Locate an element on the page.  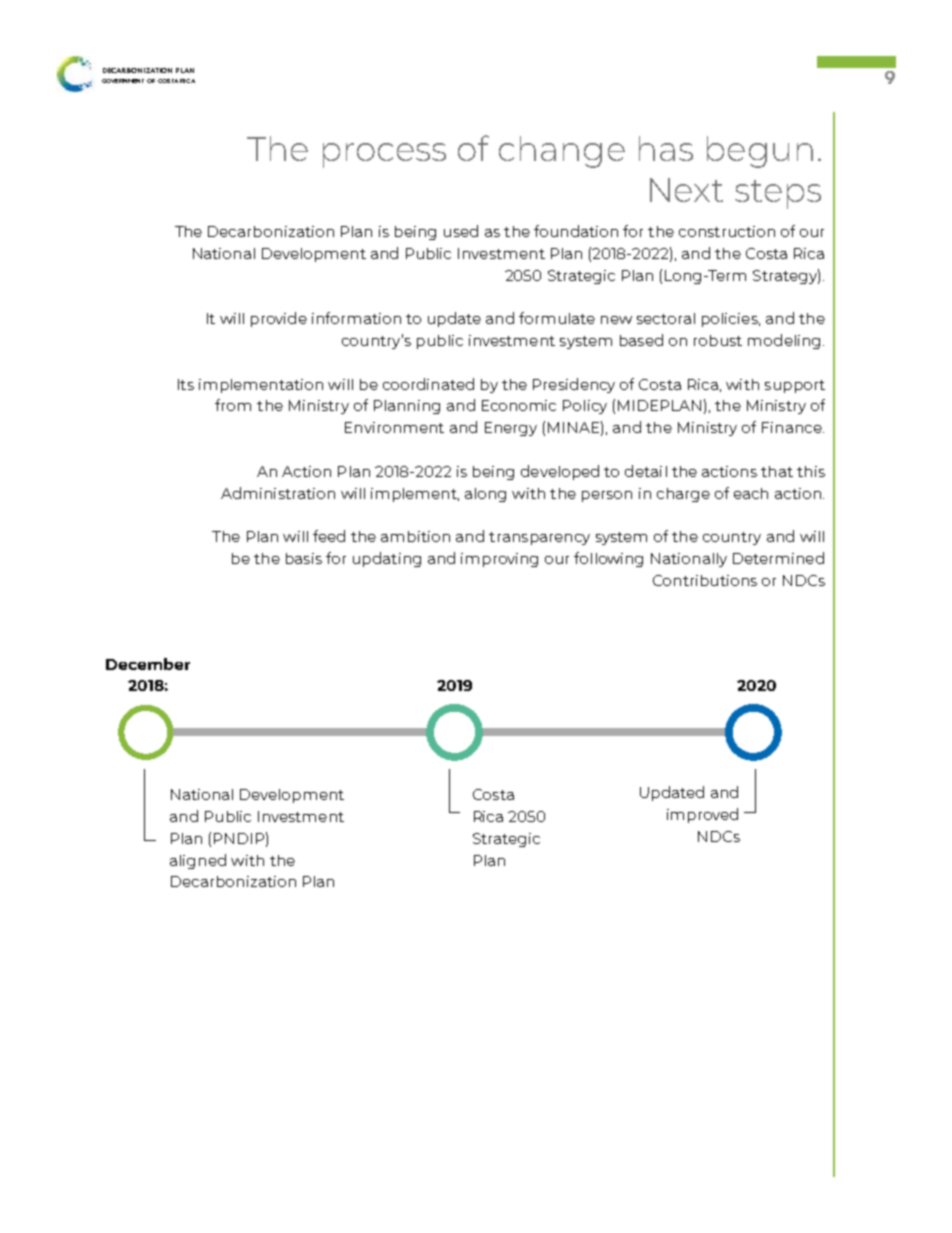
improved is located at coordinates (702, 815).
